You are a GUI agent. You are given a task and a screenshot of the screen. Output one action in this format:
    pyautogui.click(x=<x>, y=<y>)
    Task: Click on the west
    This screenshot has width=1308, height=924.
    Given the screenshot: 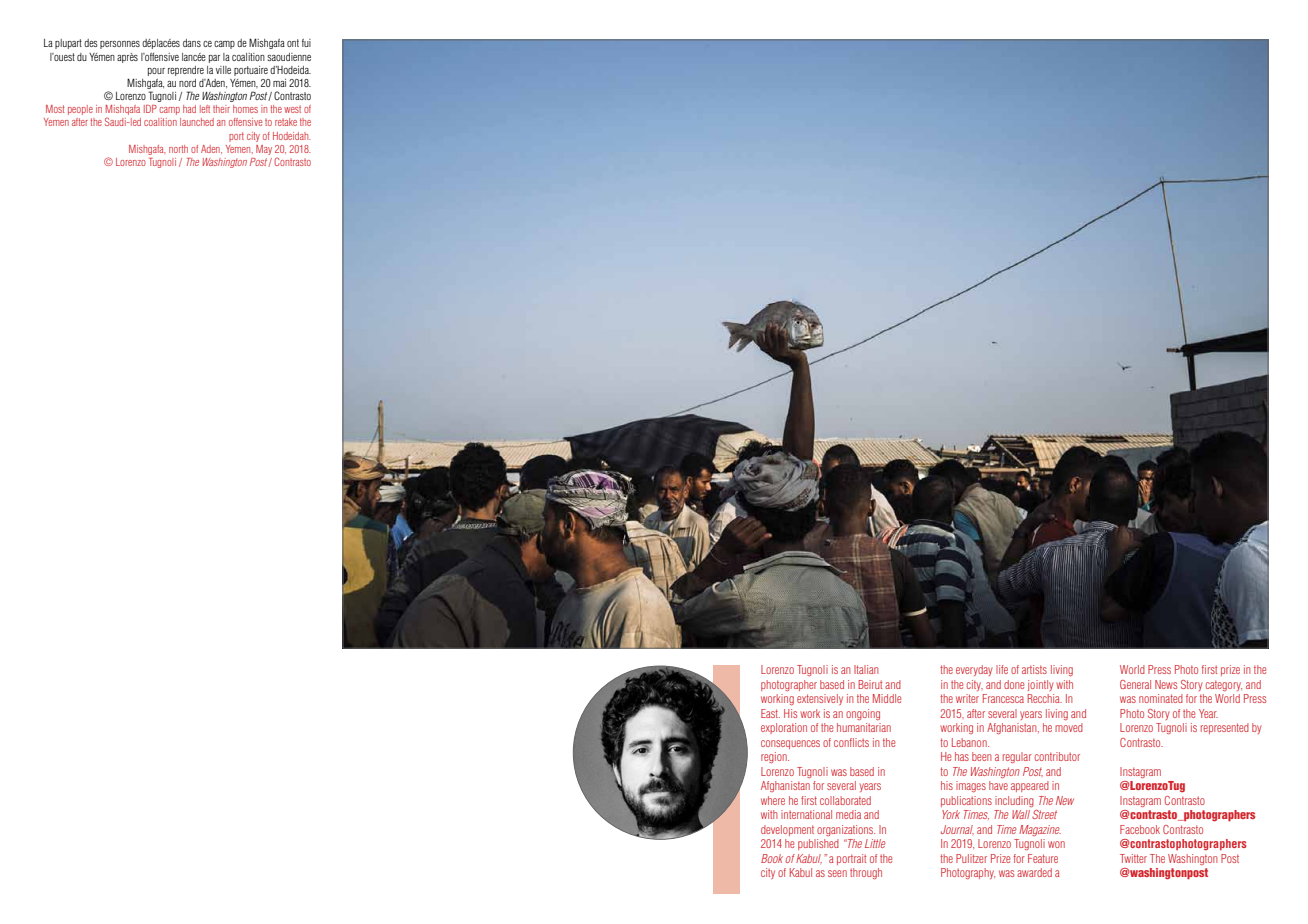 What is the action you would take?
    pyautogui.click(x=292, y=109)
